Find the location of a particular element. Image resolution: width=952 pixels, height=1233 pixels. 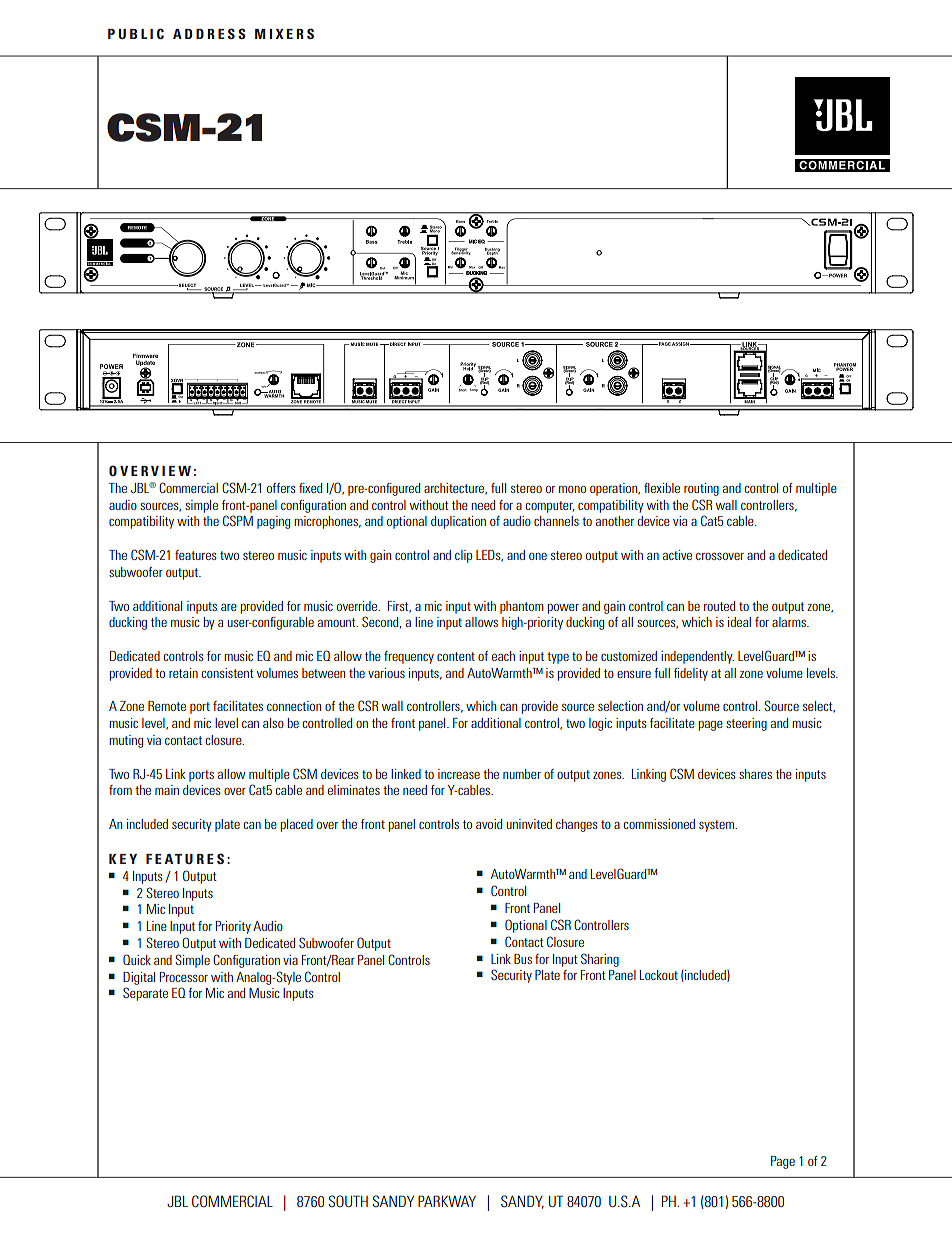

South is located at coordinates (348, 1201).
